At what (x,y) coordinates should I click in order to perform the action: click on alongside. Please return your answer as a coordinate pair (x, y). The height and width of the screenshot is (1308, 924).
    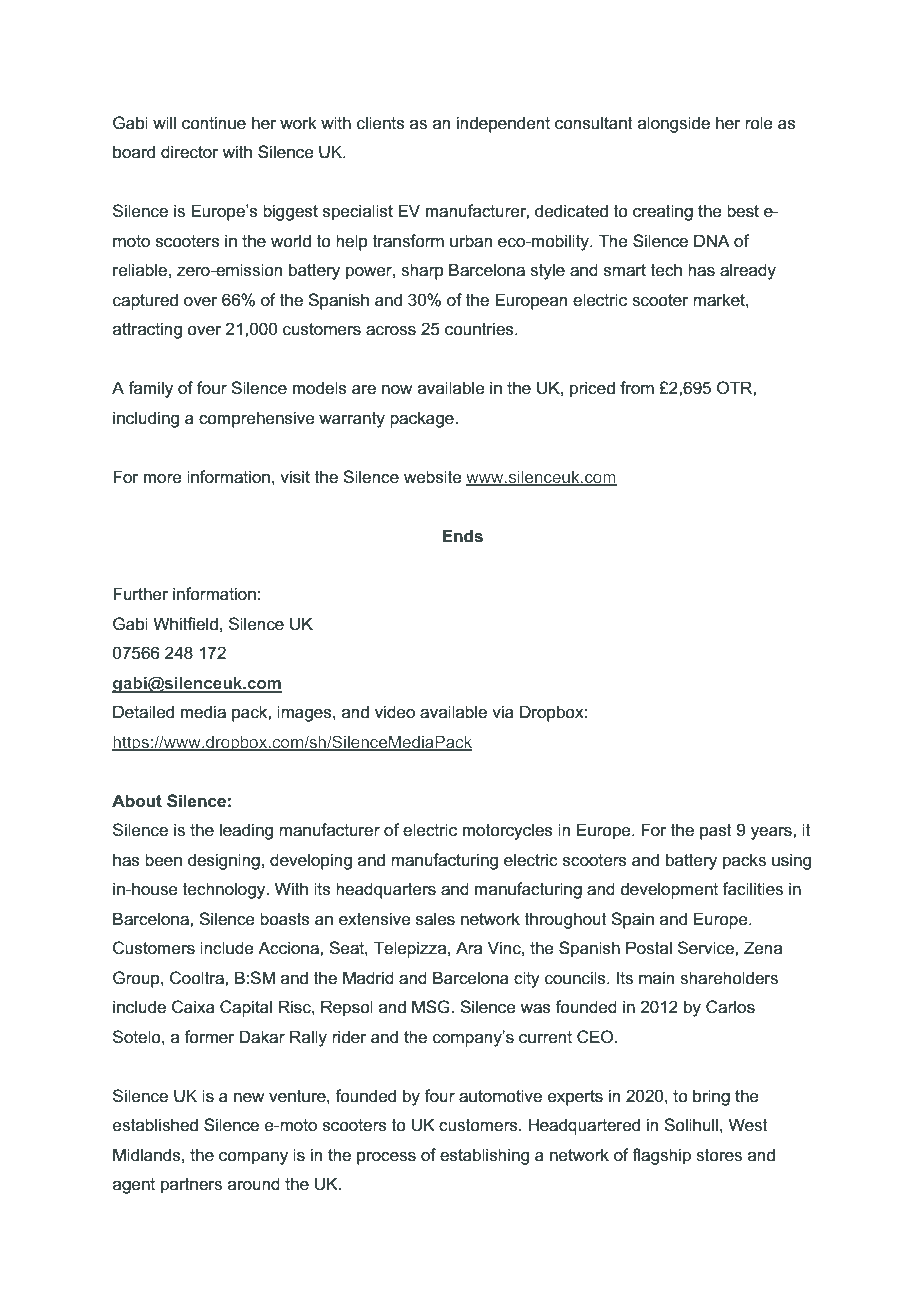
    Looking at the image, I should click on (674, 124).
